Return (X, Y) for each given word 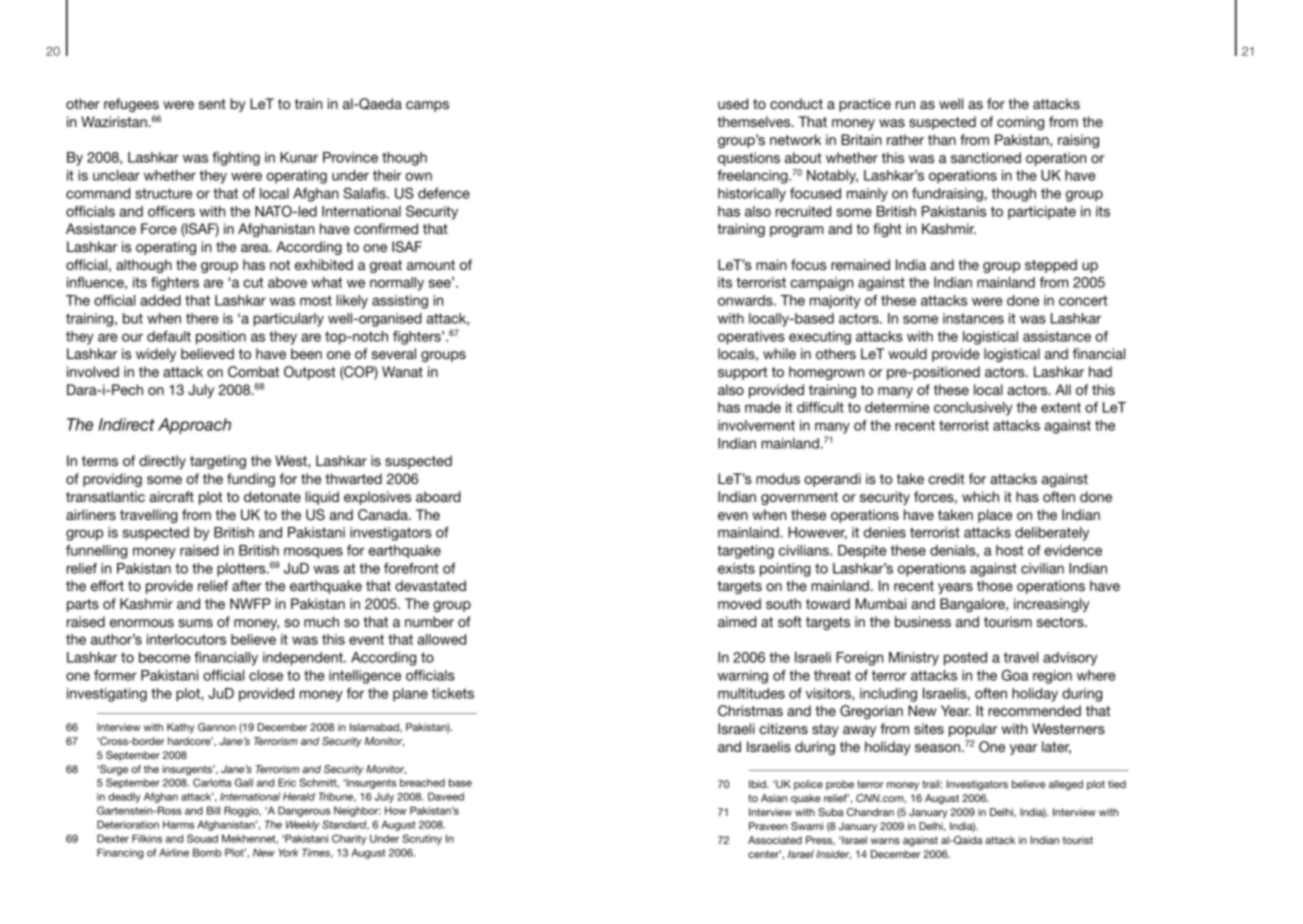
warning (743, 677)
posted (965, 659)
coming (1020, 123)
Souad (202, 838)
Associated (775, 840)
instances (973, 318)
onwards (746, 300)
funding (251, 480)
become (164, 657)
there (202, 318)
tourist (1077, 840)
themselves (755, 121)
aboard (438, 496)
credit (946, 478)
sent (212, 104)
